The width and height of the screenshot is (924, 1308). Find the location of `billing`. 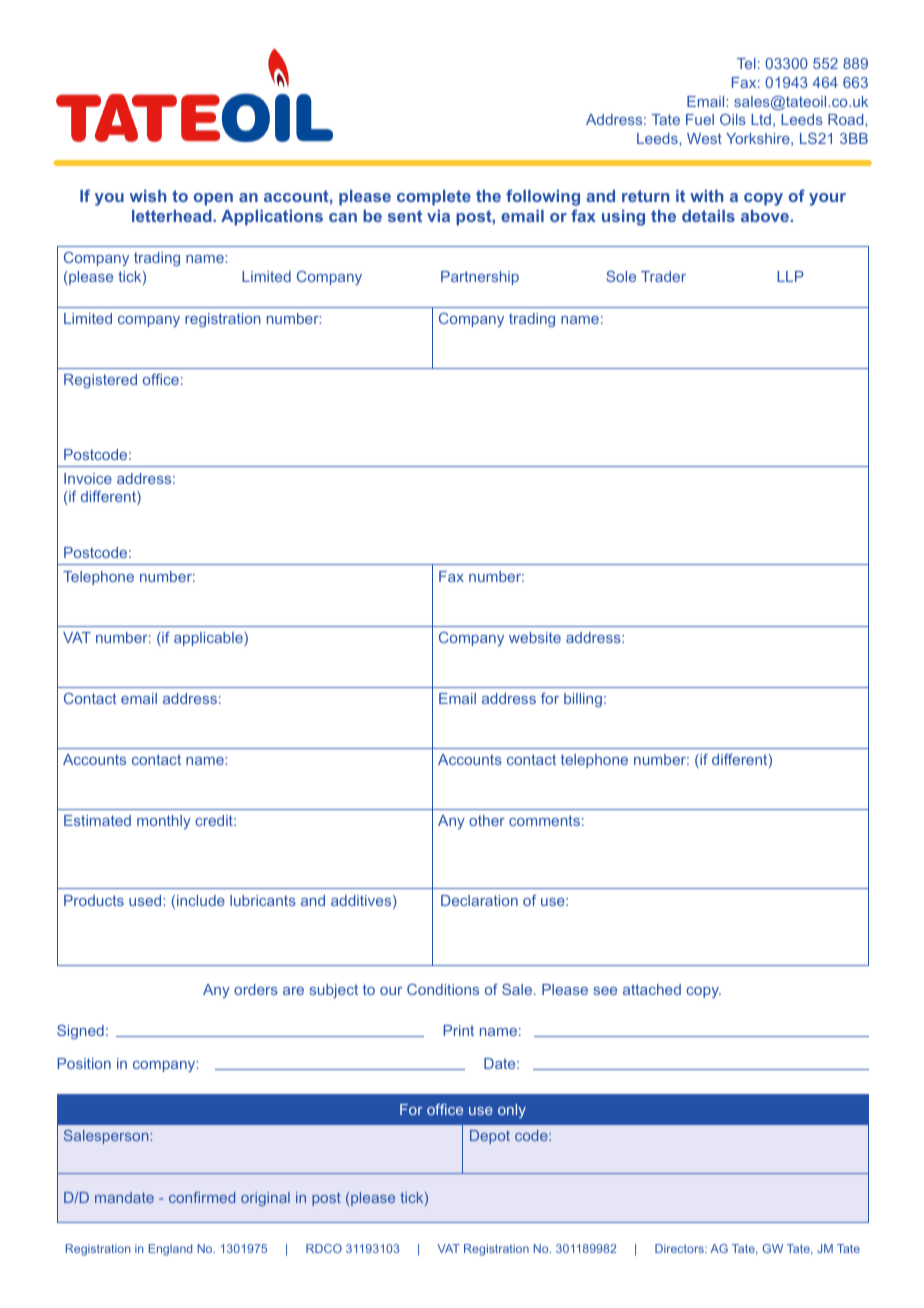

billing is located at coordinates (583, 700).
